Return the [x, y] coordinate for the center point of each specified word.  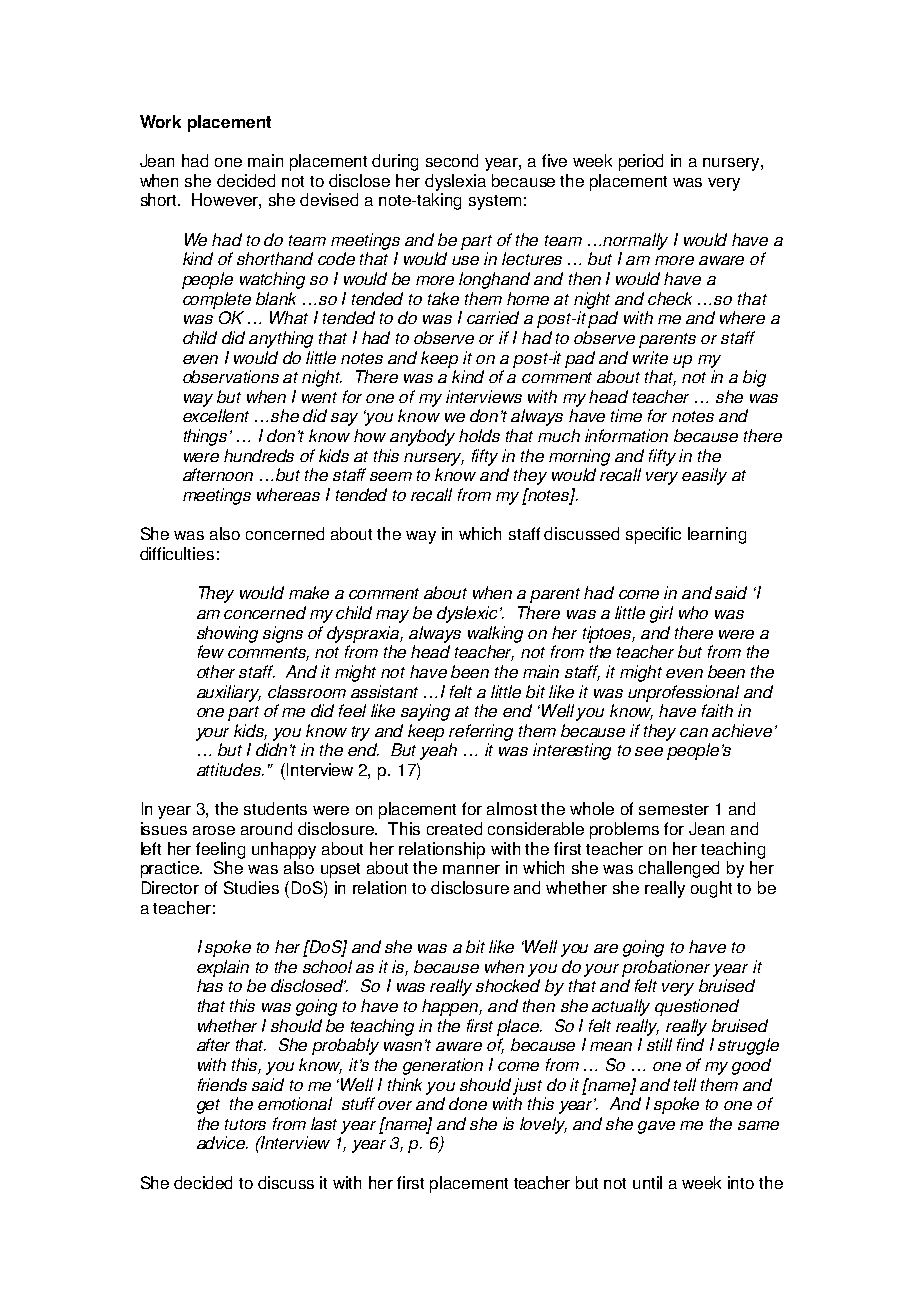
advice [222, 1142]
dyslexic [469, 614]
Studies [251, 887]
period [641, 162]
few [211, 651]
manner [471, 869]
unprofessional [683, 693]
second [452, 160]
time [626, 415]
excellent [216, 415]
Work [160, 121]
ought [711, 889]
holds [479, 435]
